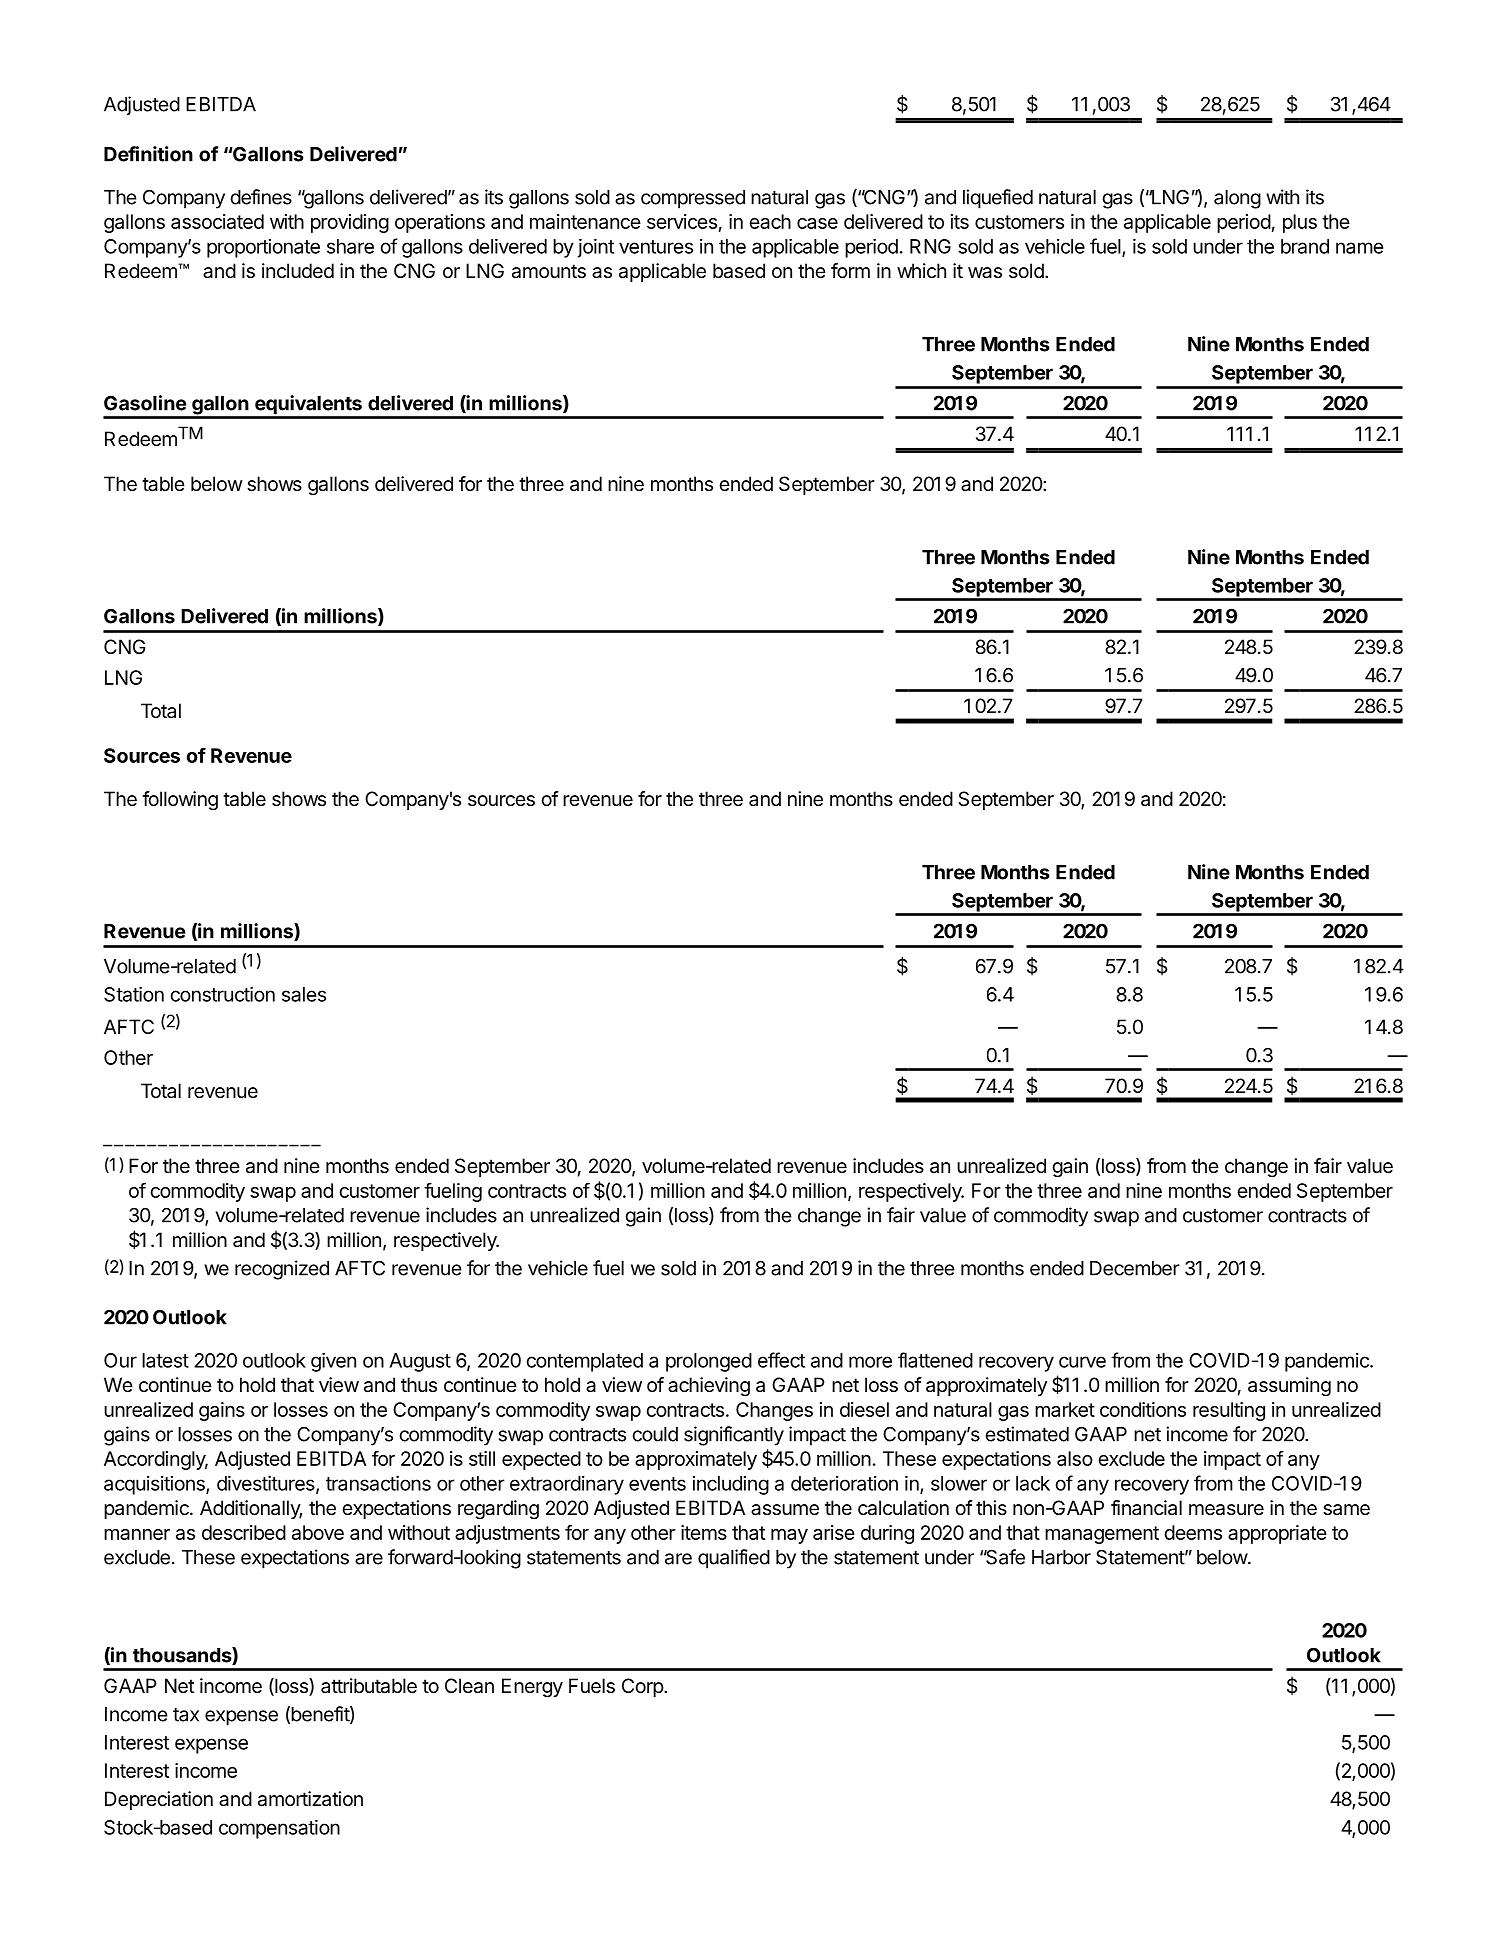  I want to click on brand, so click(1305, 246).
